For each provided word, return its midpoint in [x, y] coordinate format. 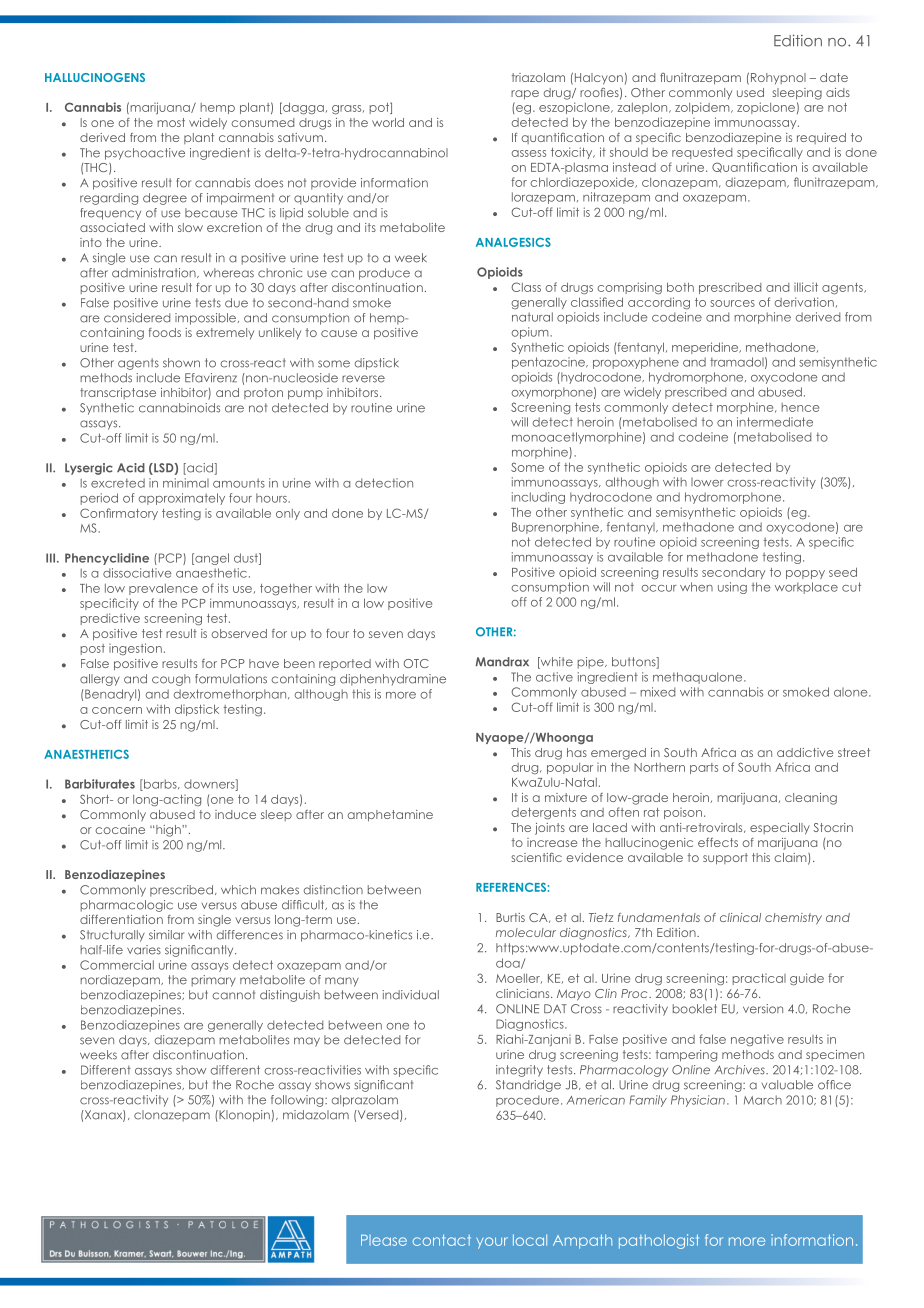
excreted [118, 483]
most [171, 122]
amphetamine [390, 816]
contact [442, 1240]
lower [707, 482]
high [169, 831]
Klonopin [243, 1116]
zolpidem [703, 108]
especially [780, 829]
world [388, 122]
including [538, 498]
